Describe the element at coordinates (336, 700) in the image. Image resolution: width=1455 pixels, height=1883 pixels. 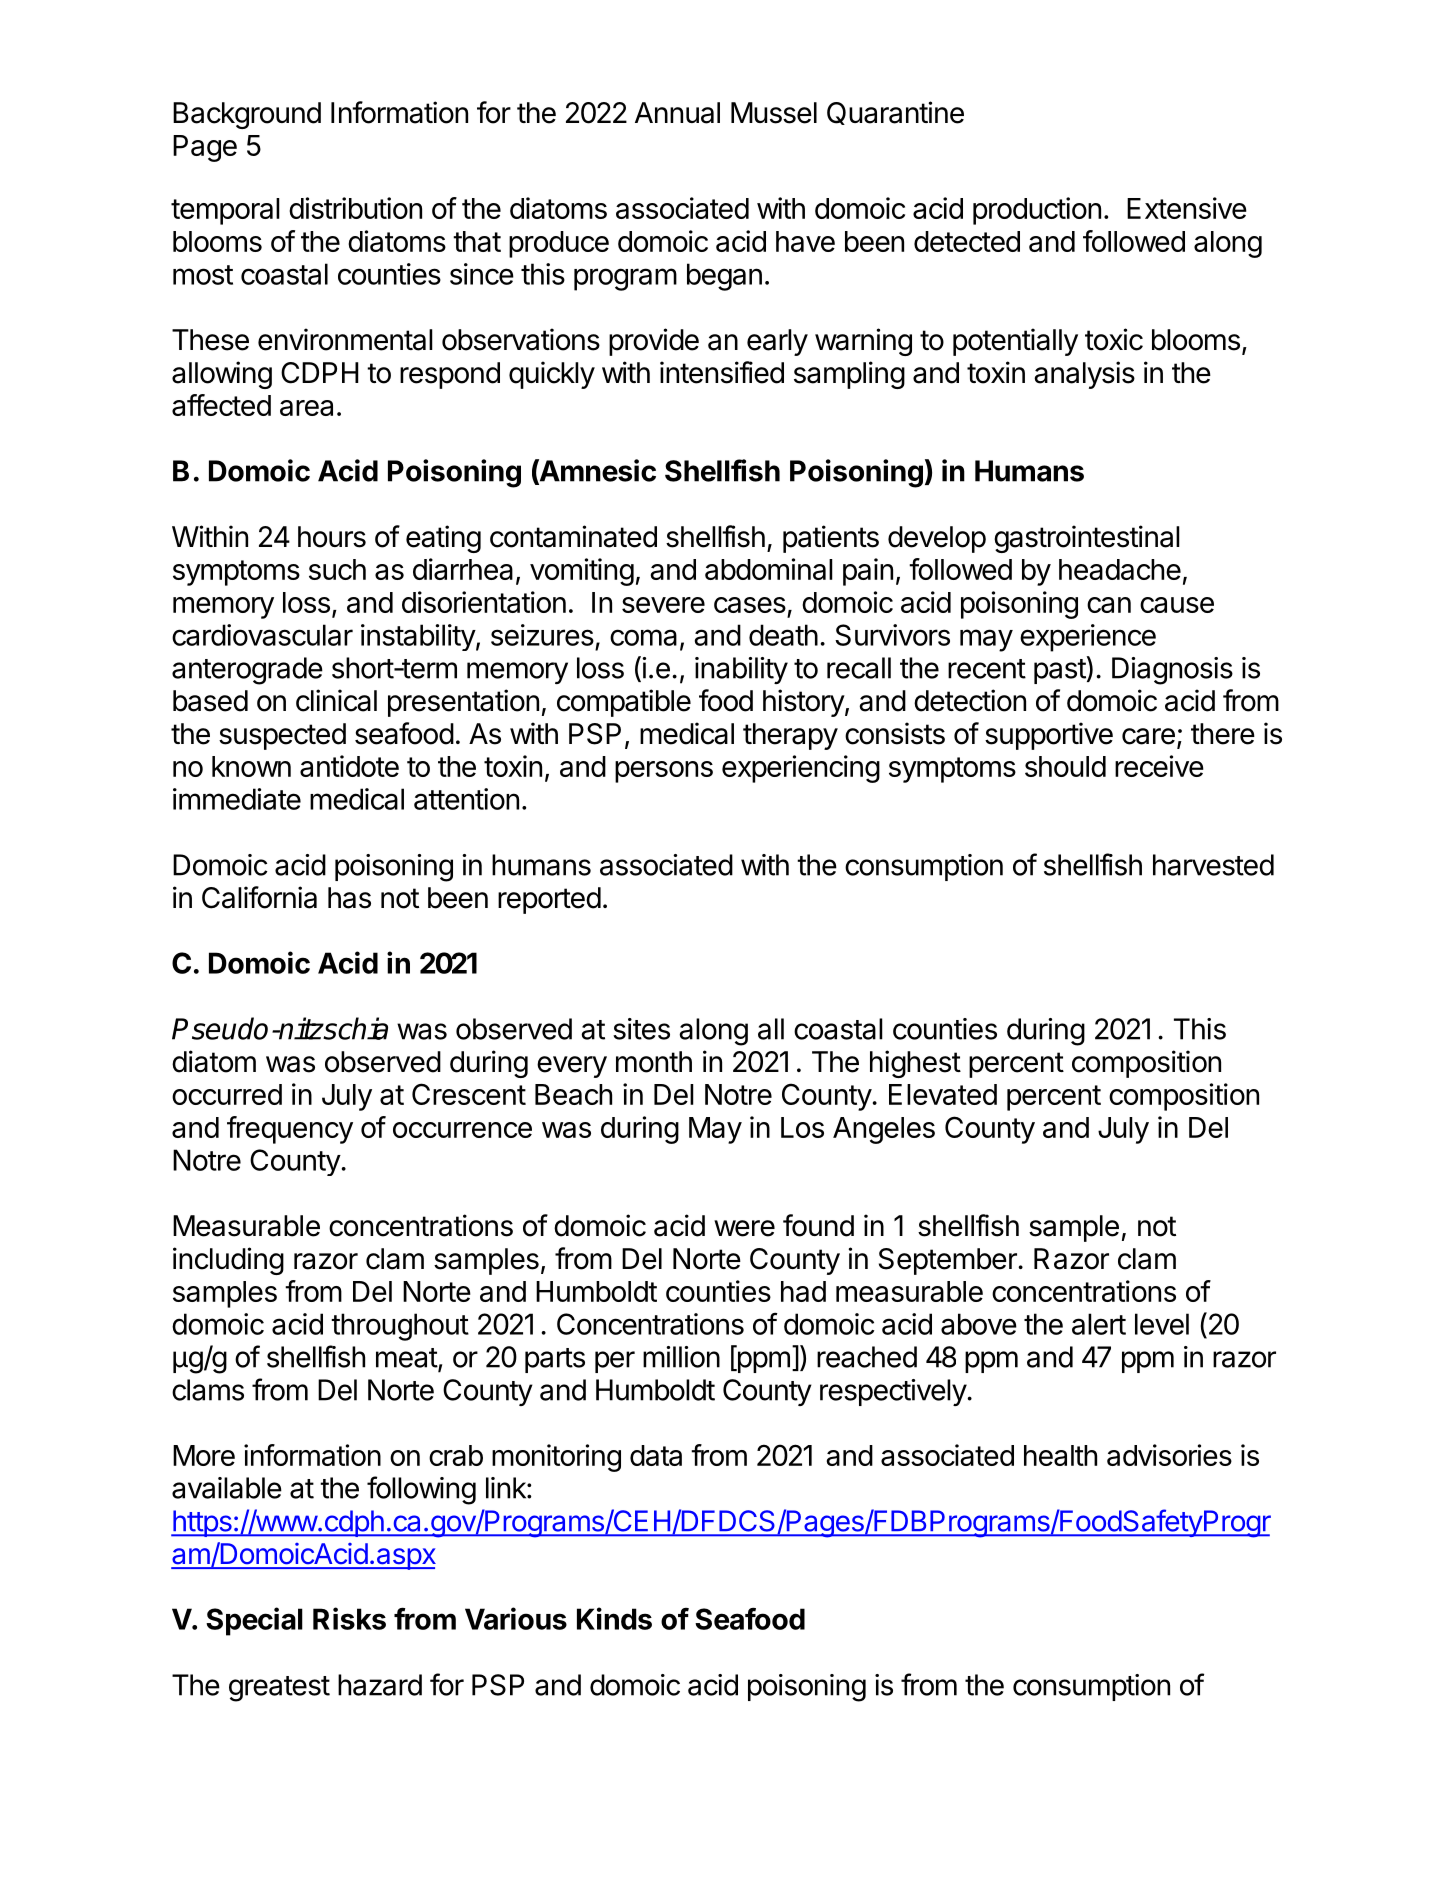
I see `clinical` at that location.
